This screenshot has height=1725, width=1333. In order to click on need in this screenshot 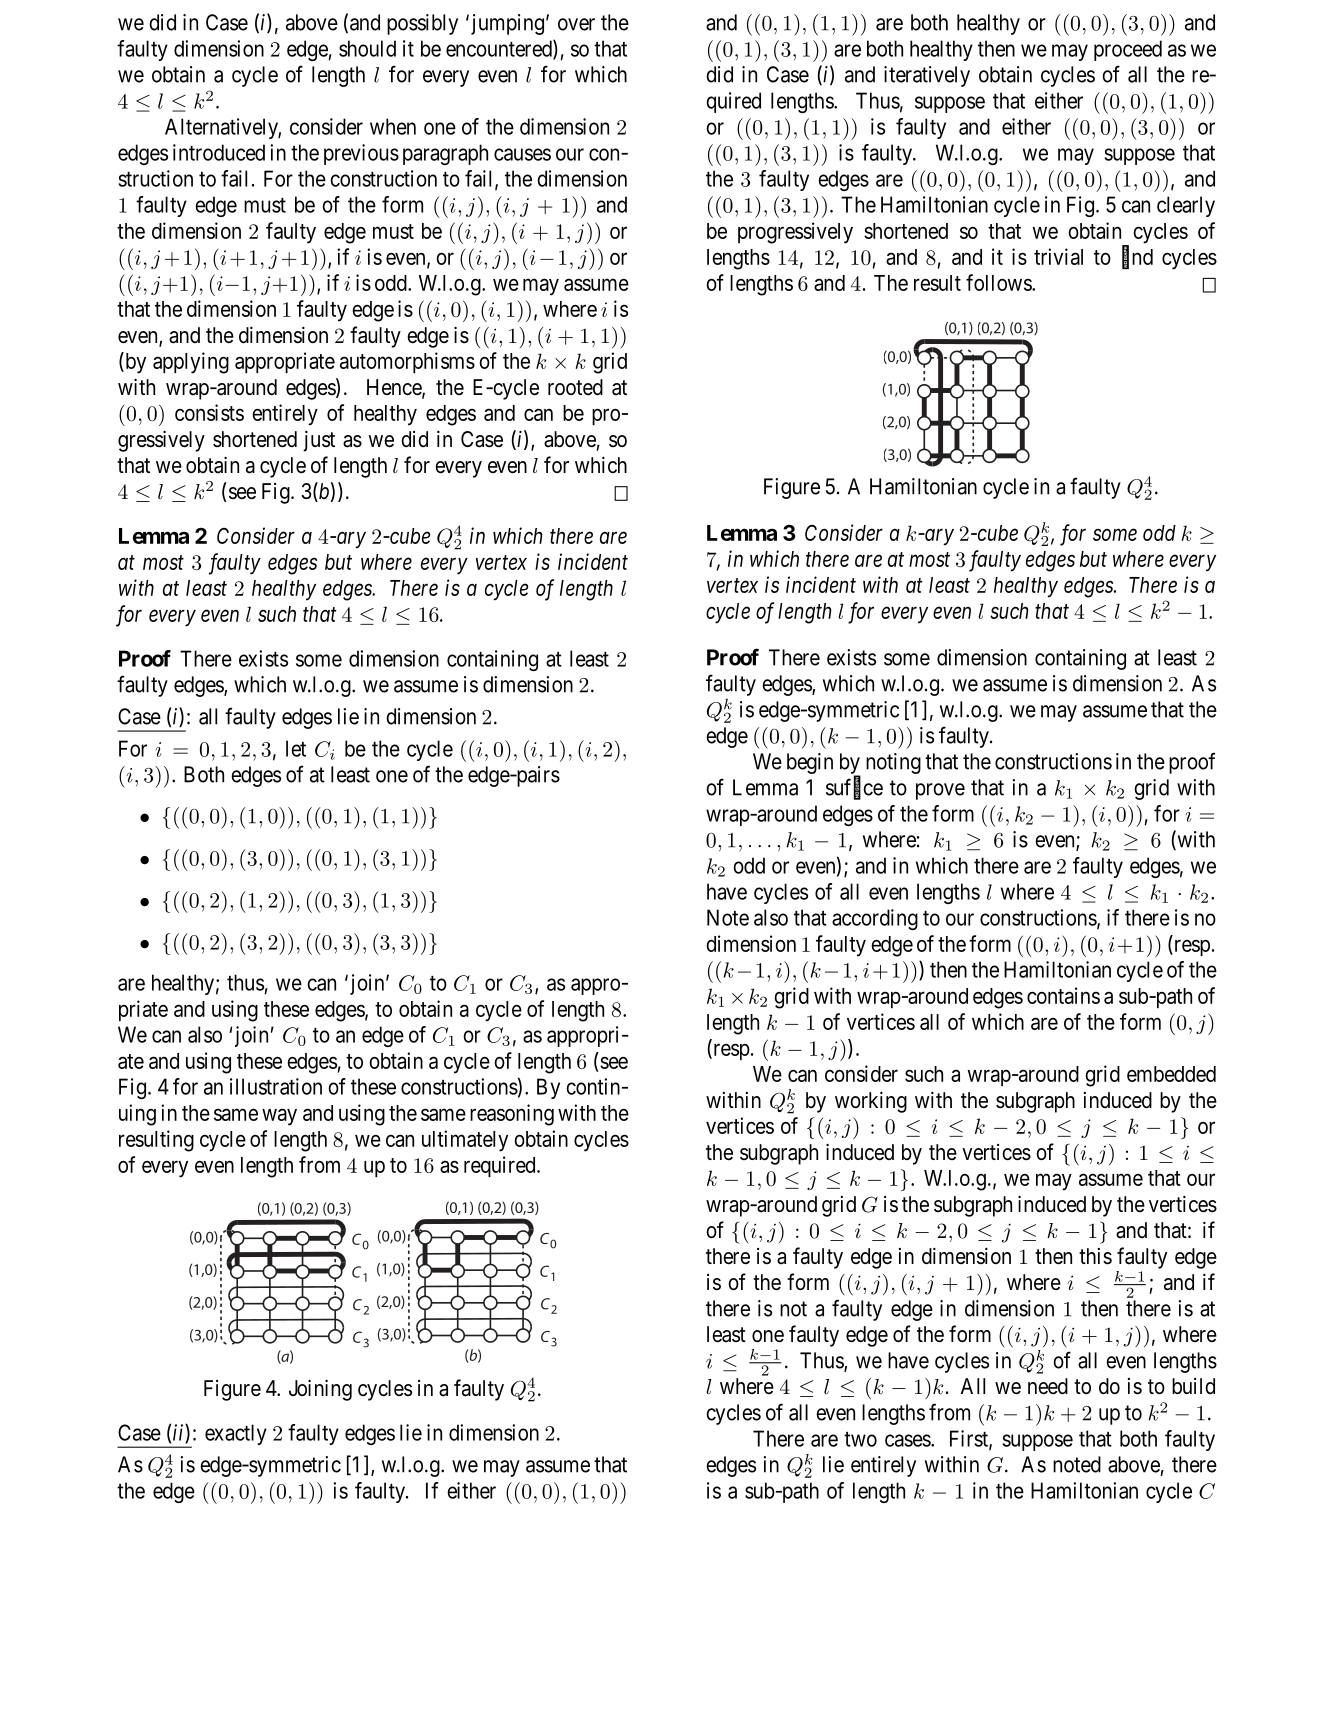, I will do `click(1048, 1386)`.
